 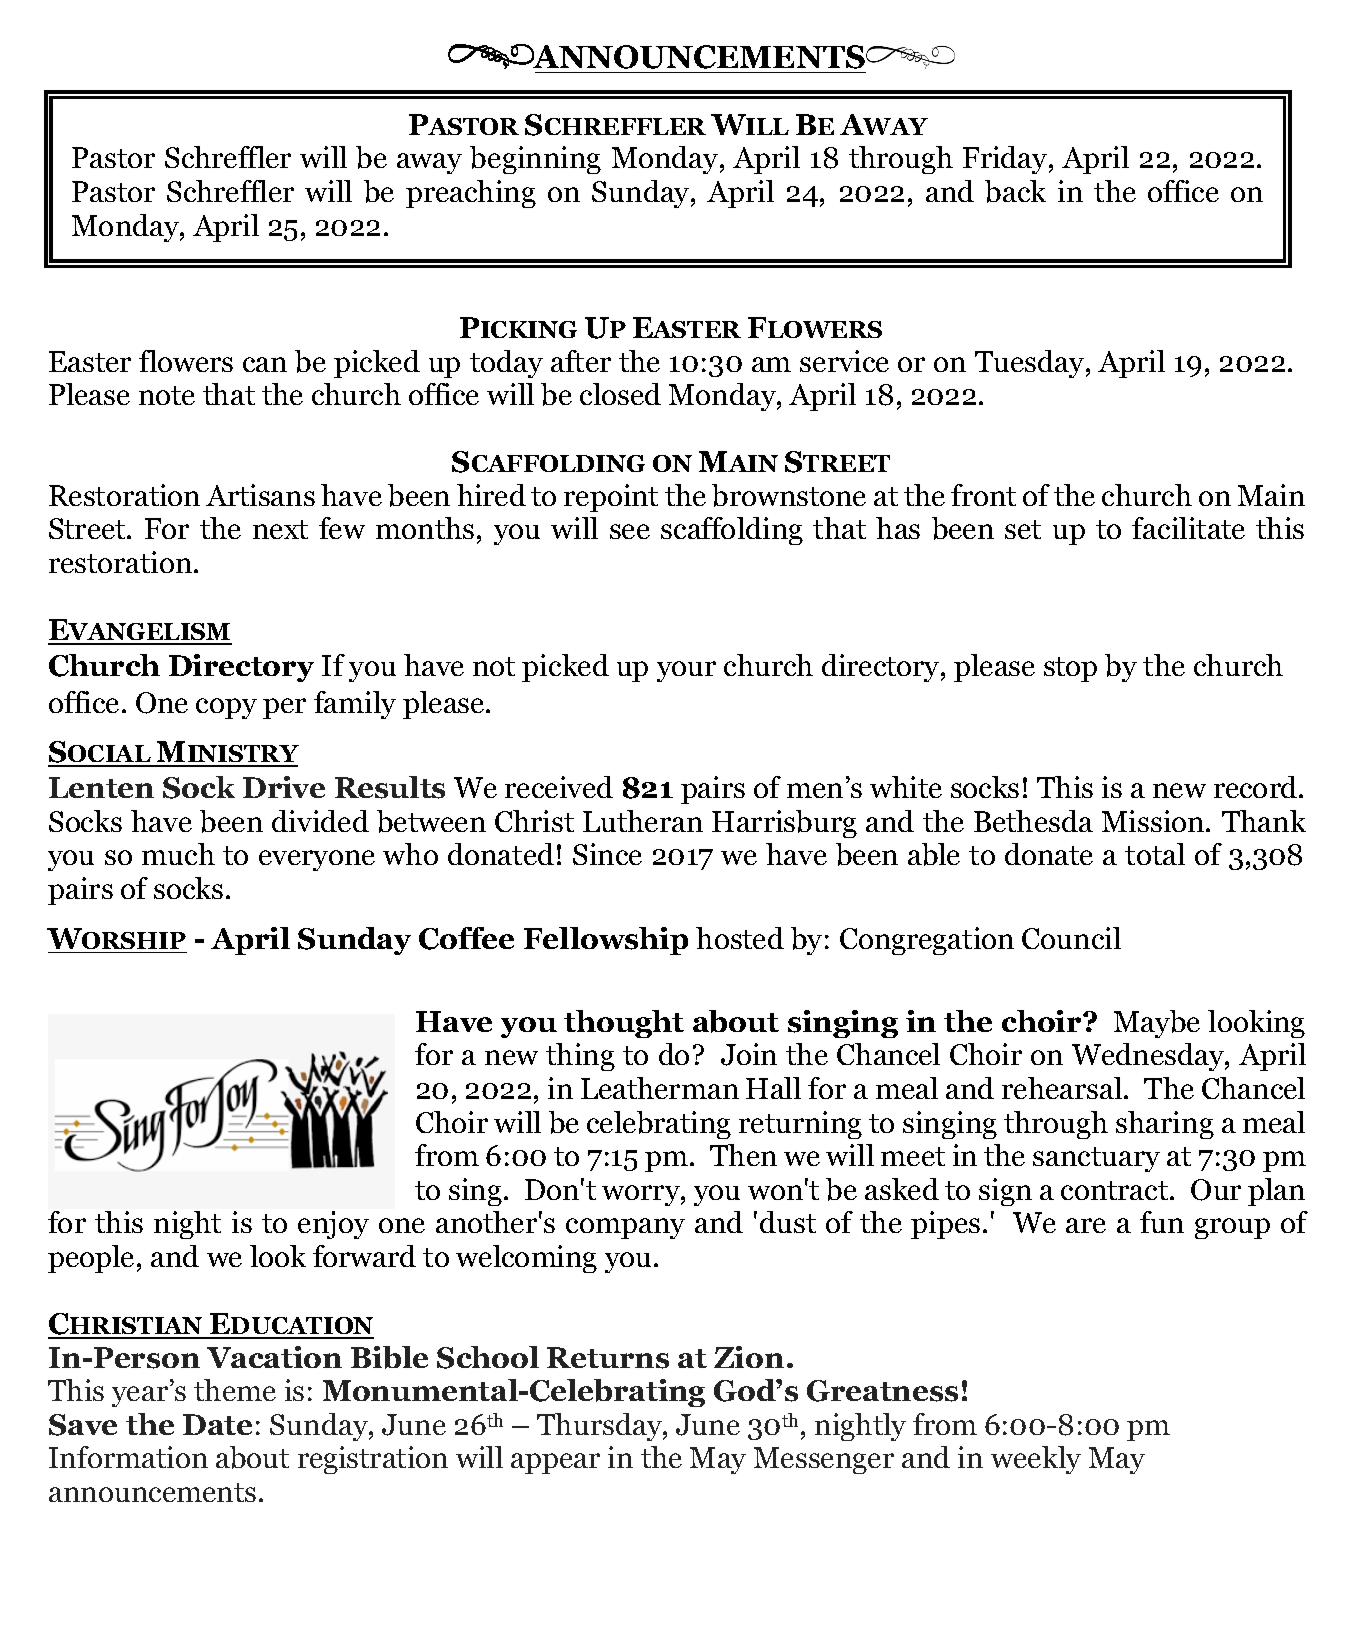 What do you see at coordinates (1154, 821) in the screenshot?
I see `Mission` at bounding box center [1154, 821].
